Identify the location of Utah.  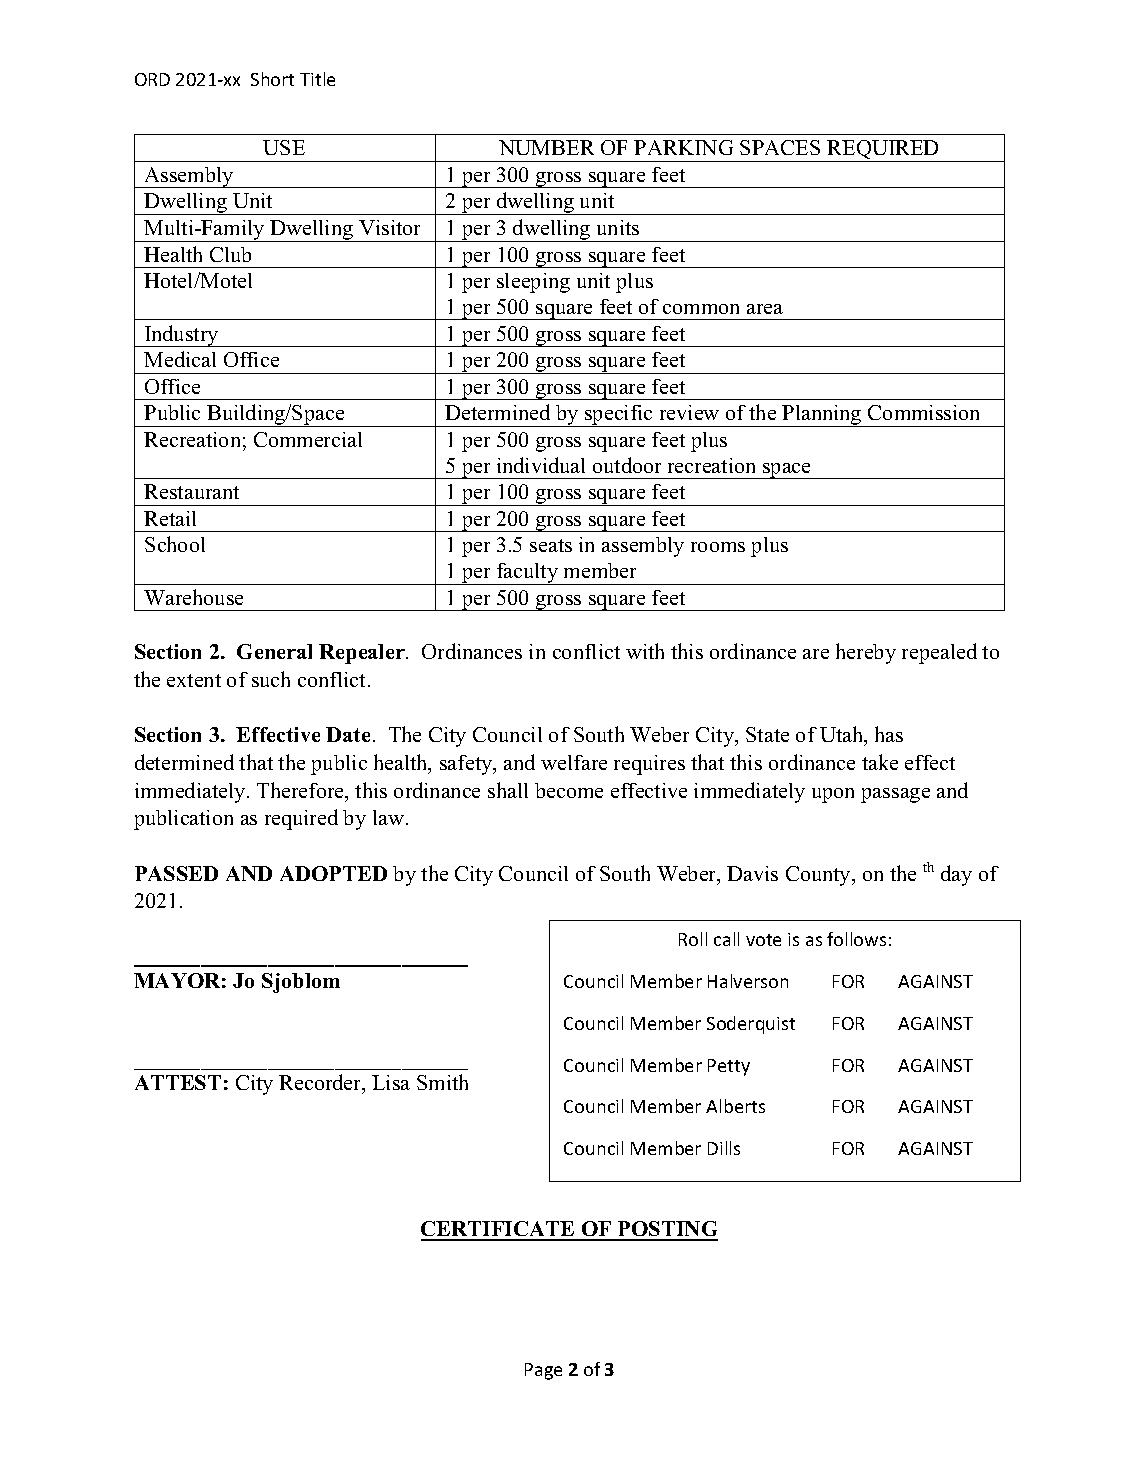
(843, 736).
